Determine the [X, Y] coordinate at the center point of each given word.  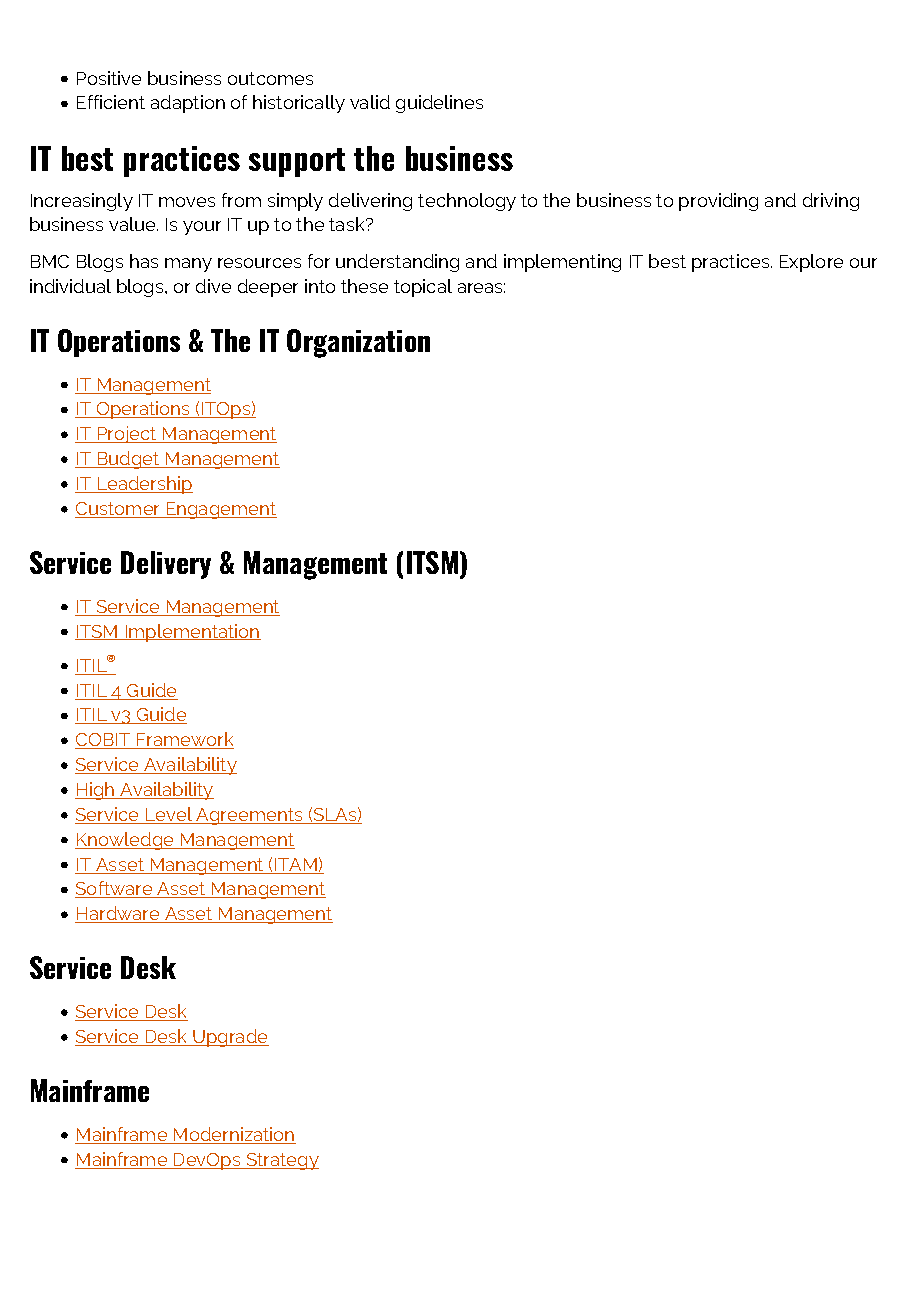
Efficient [111, 102]
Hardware [118, 914]
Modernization [234, 1135]
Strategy [281, 1161]
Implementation [192, 633]
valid [370, 102]
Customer [119, 510]
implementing [562, 263]
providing [718, 202]
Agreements [250, 816]
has [144, 261]
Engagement [220, 510]
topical [423, 288]
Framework [184, 740]
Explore [811, 263]
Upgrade [230, 1038]
